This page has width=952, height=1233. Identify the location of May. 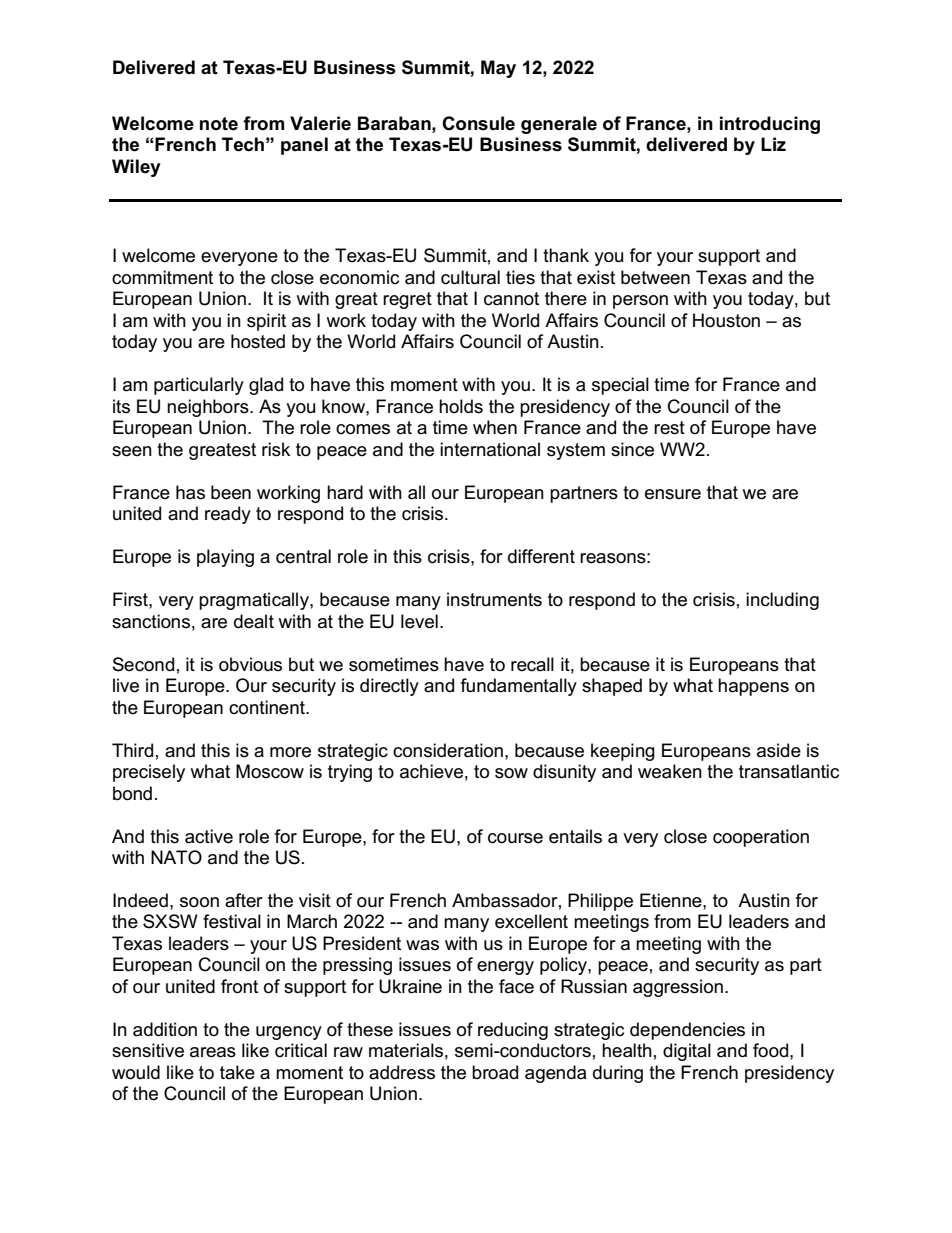
(498, 69).
